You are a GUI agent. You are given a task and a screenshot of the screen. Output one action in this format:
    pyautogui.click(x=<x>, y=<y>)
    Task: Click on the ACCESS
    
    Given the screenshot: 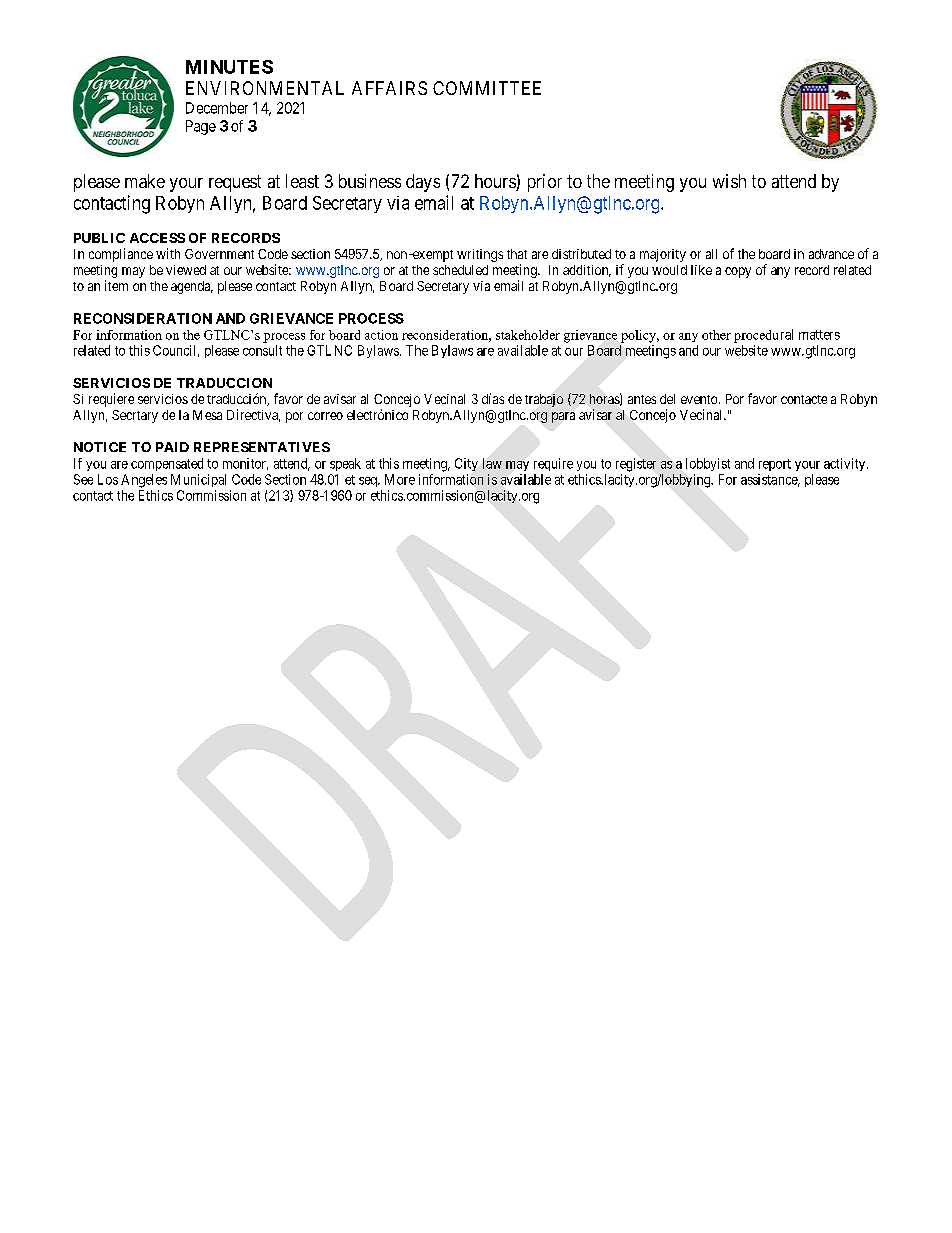 What is the action you would take?
    pyautogui.click(x=157, y=238)
